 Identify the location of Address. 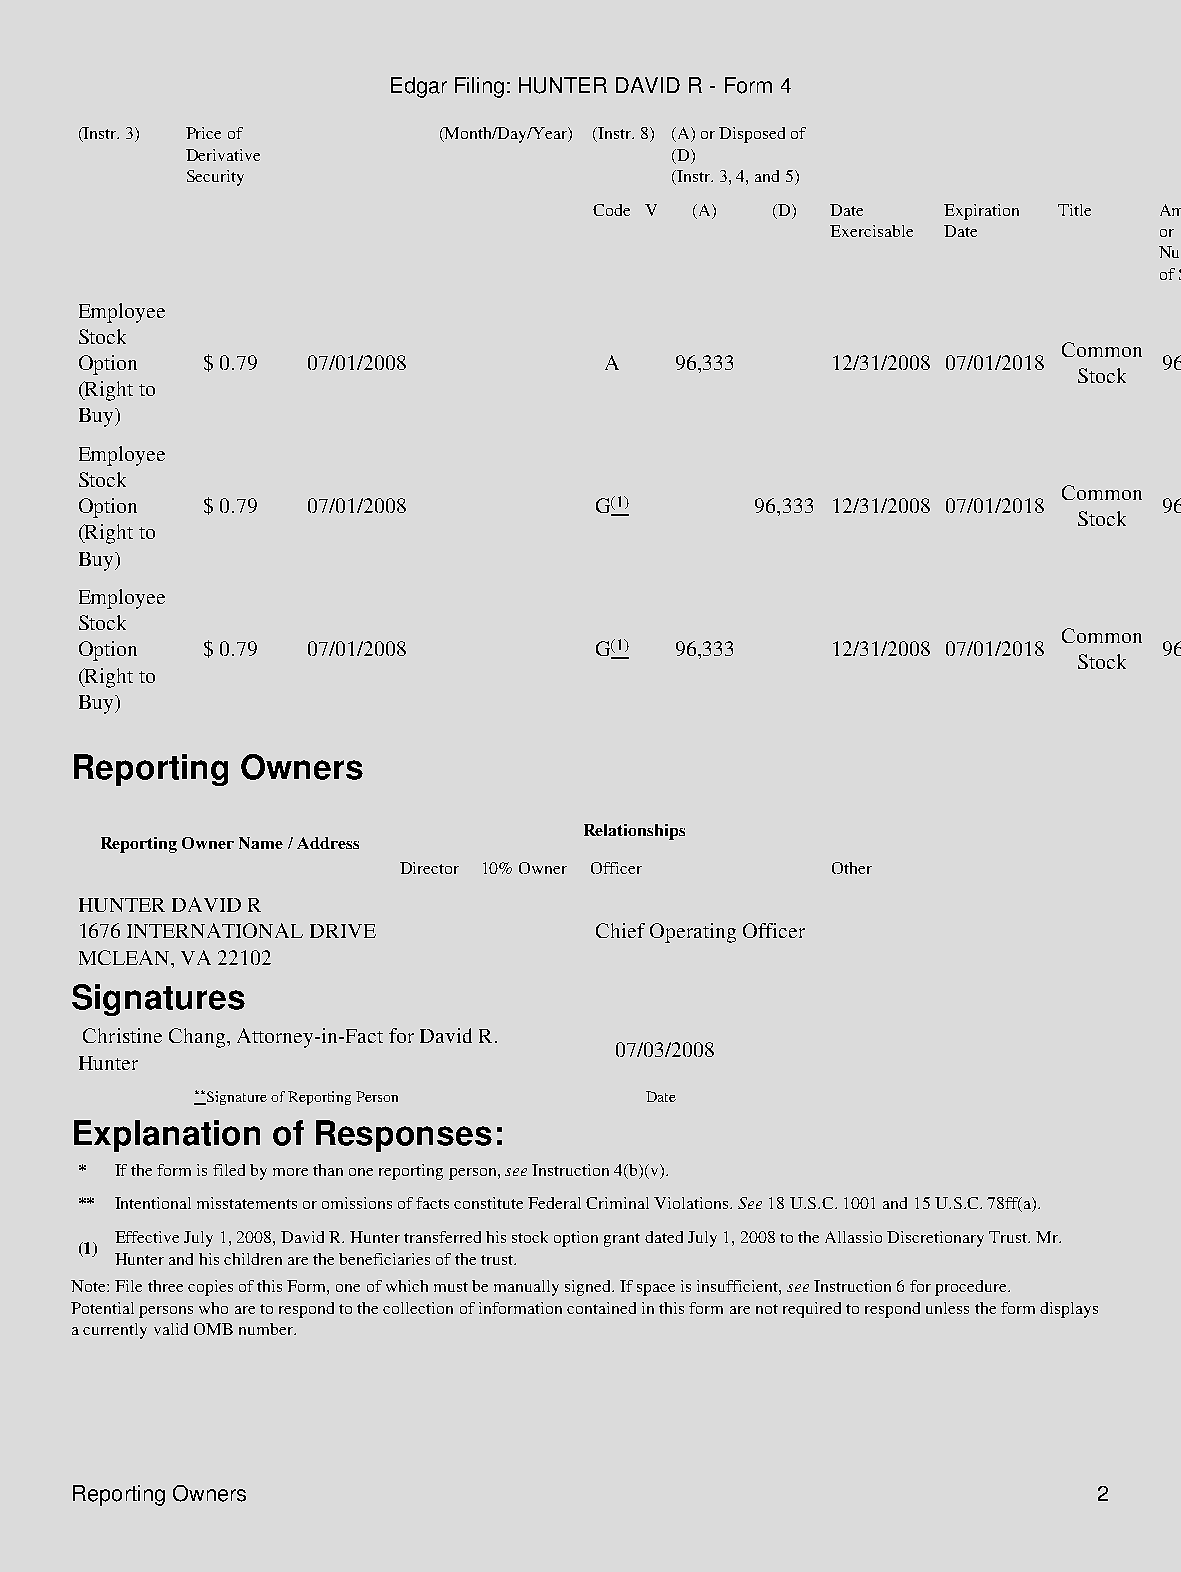
(328, 843).
